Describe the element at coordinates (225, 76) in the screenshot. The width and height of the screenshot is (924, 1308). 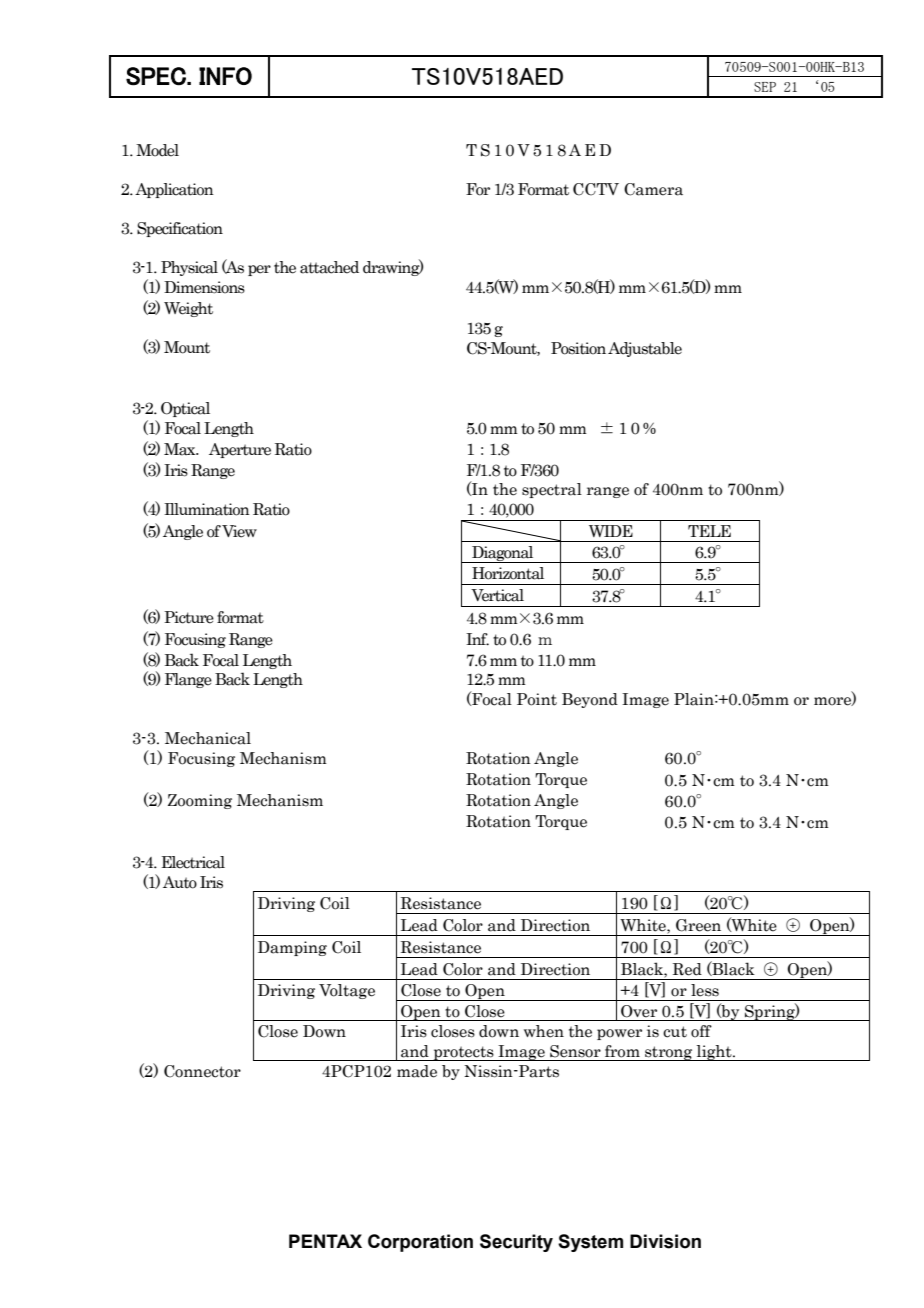
I see `INFO` at that location.
